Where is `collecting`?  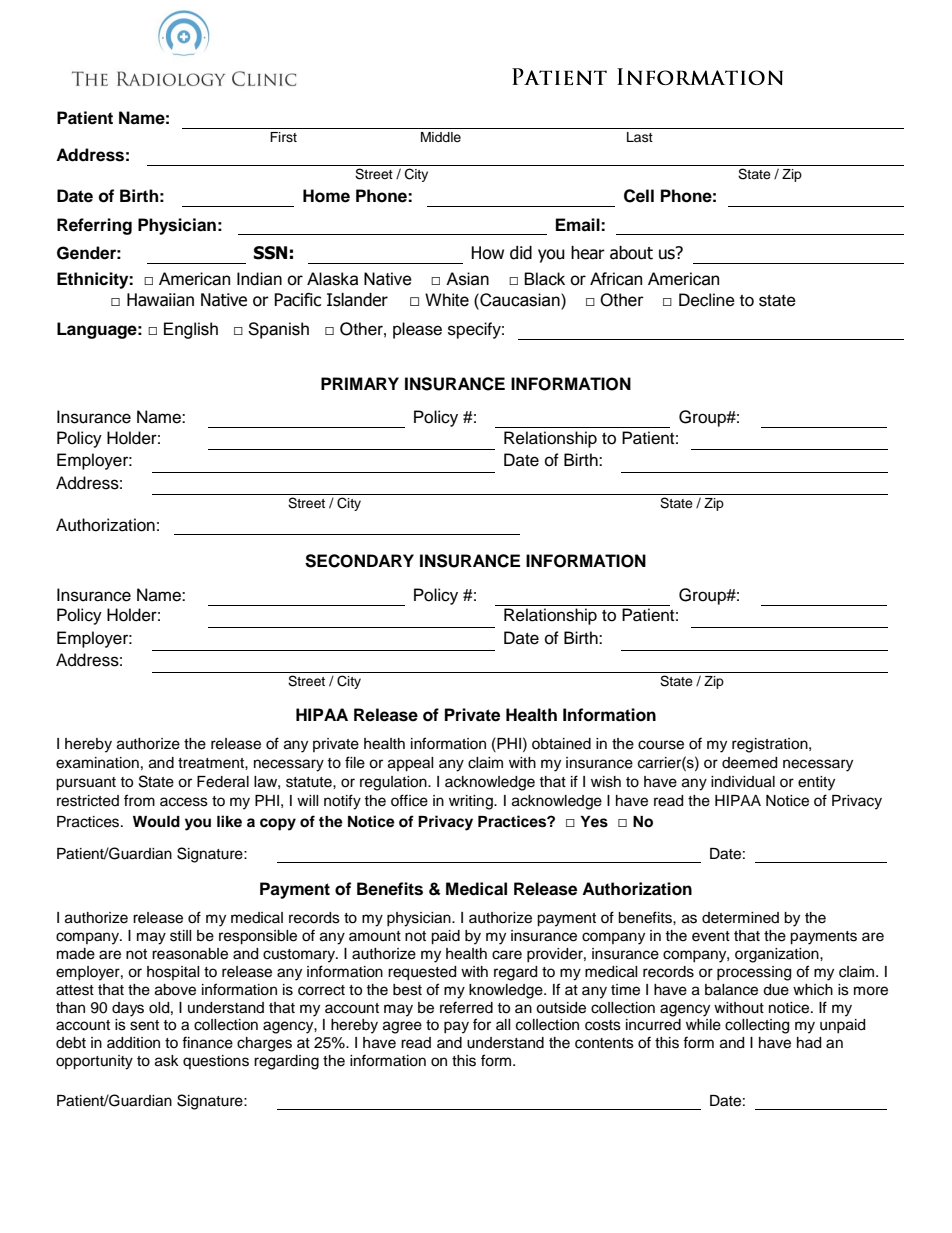
collecting is located at coordinates (757, 1026).
